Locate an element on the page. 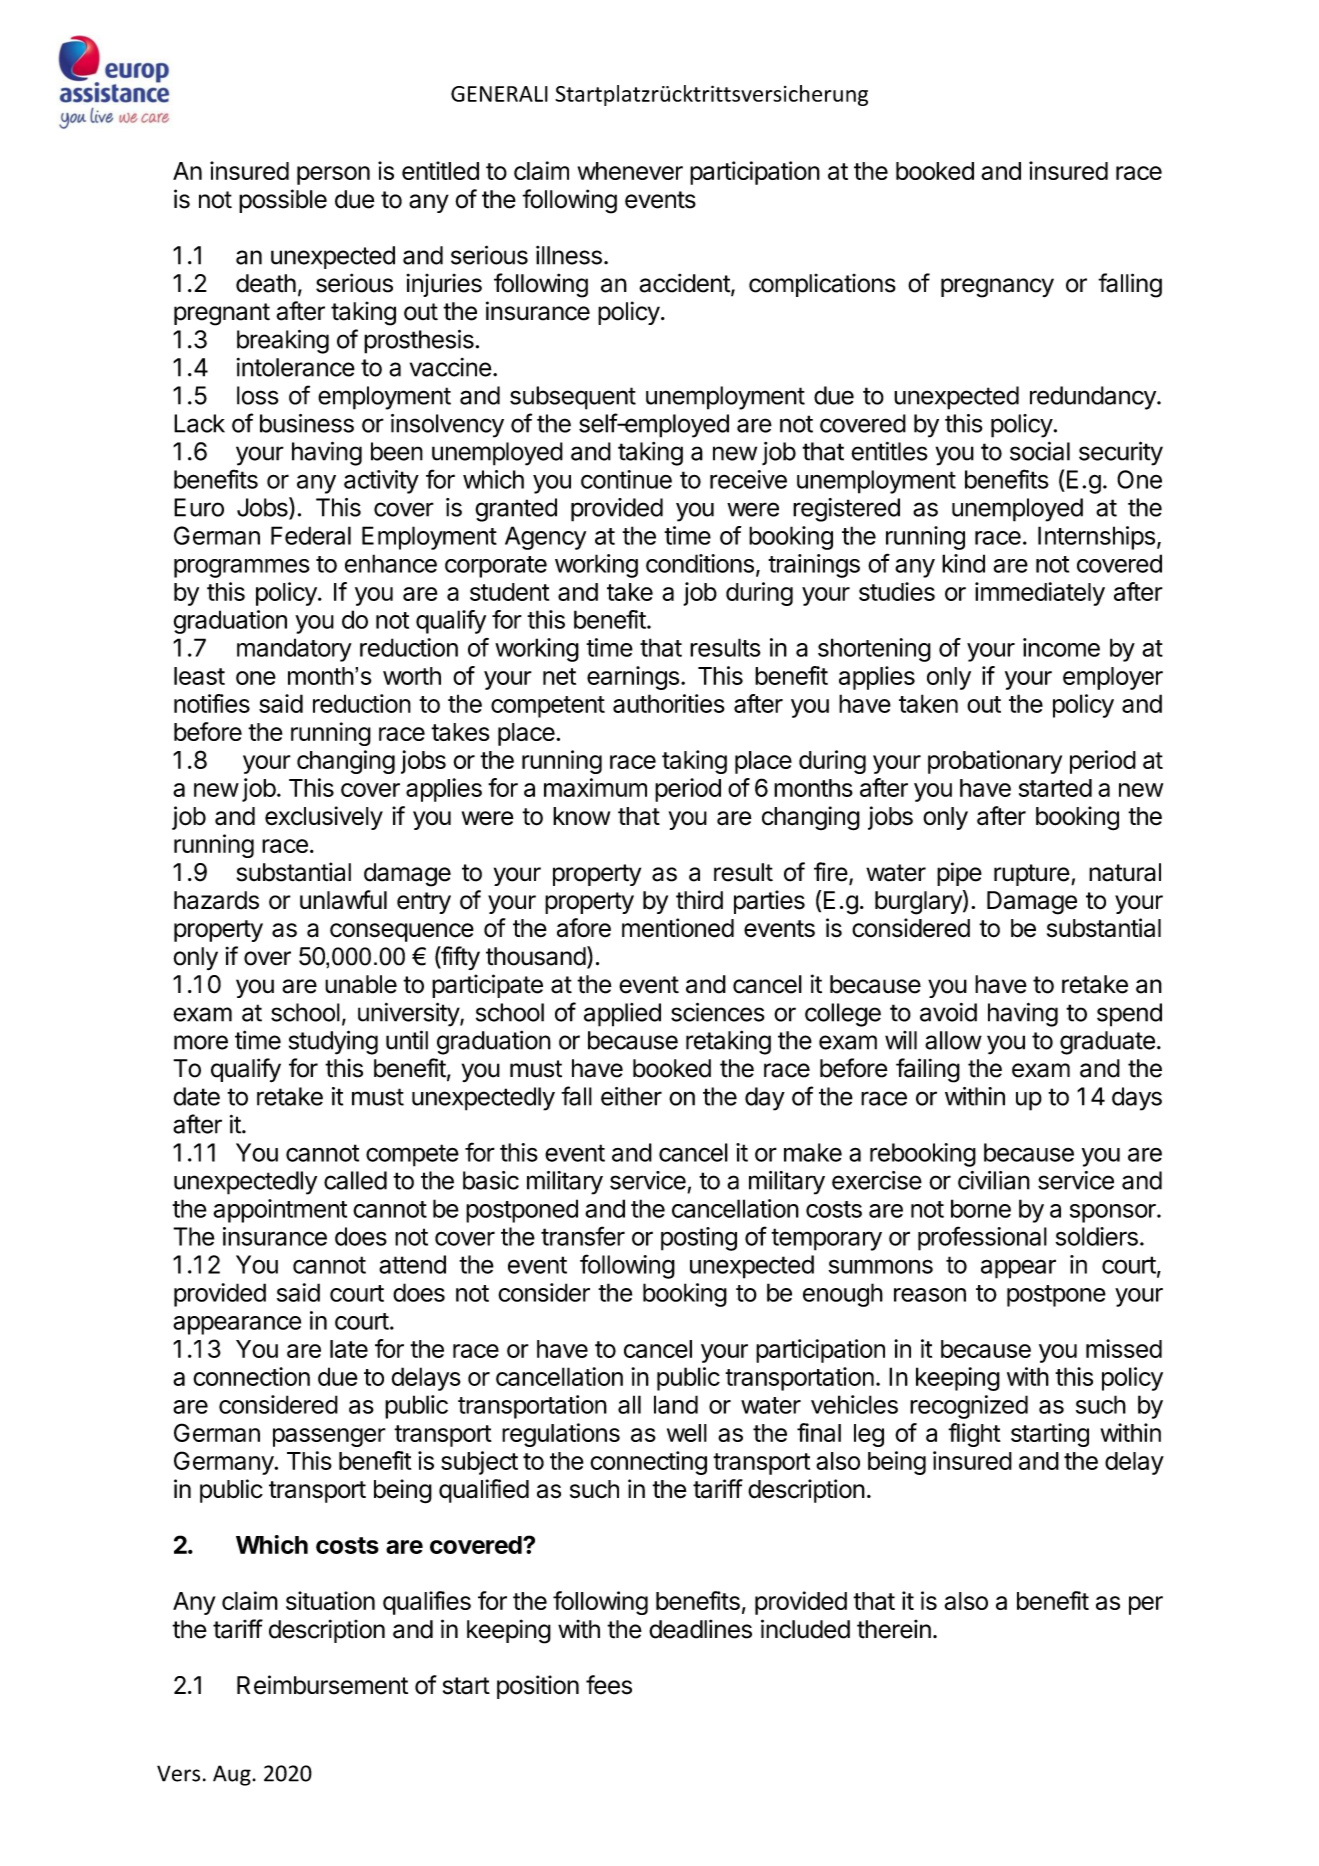 The height and width of the page is (1866, 1319). whenever is located at coordinates (630, 171).
